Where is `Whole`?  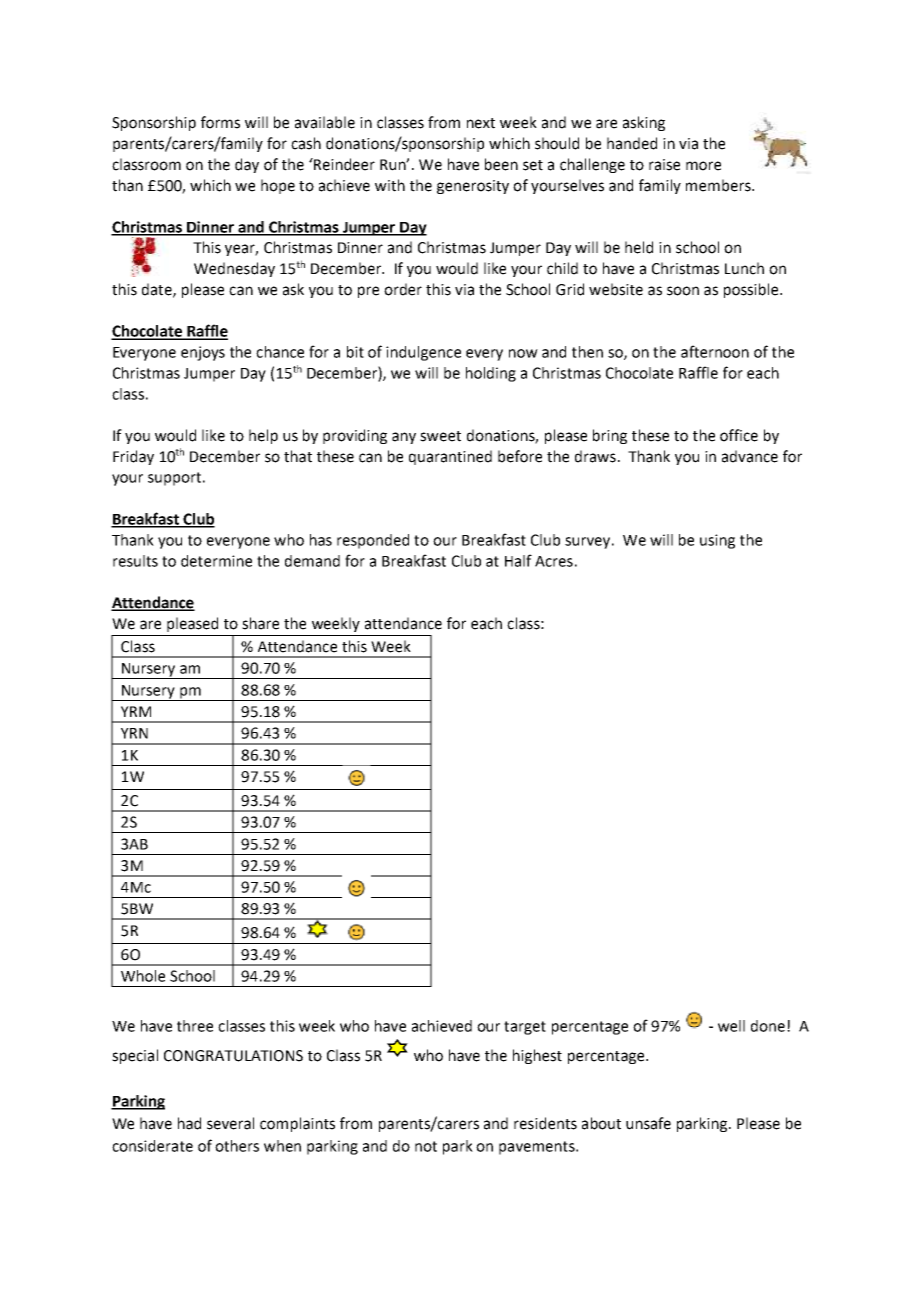
Whole is located at coordinates (143, 976).
